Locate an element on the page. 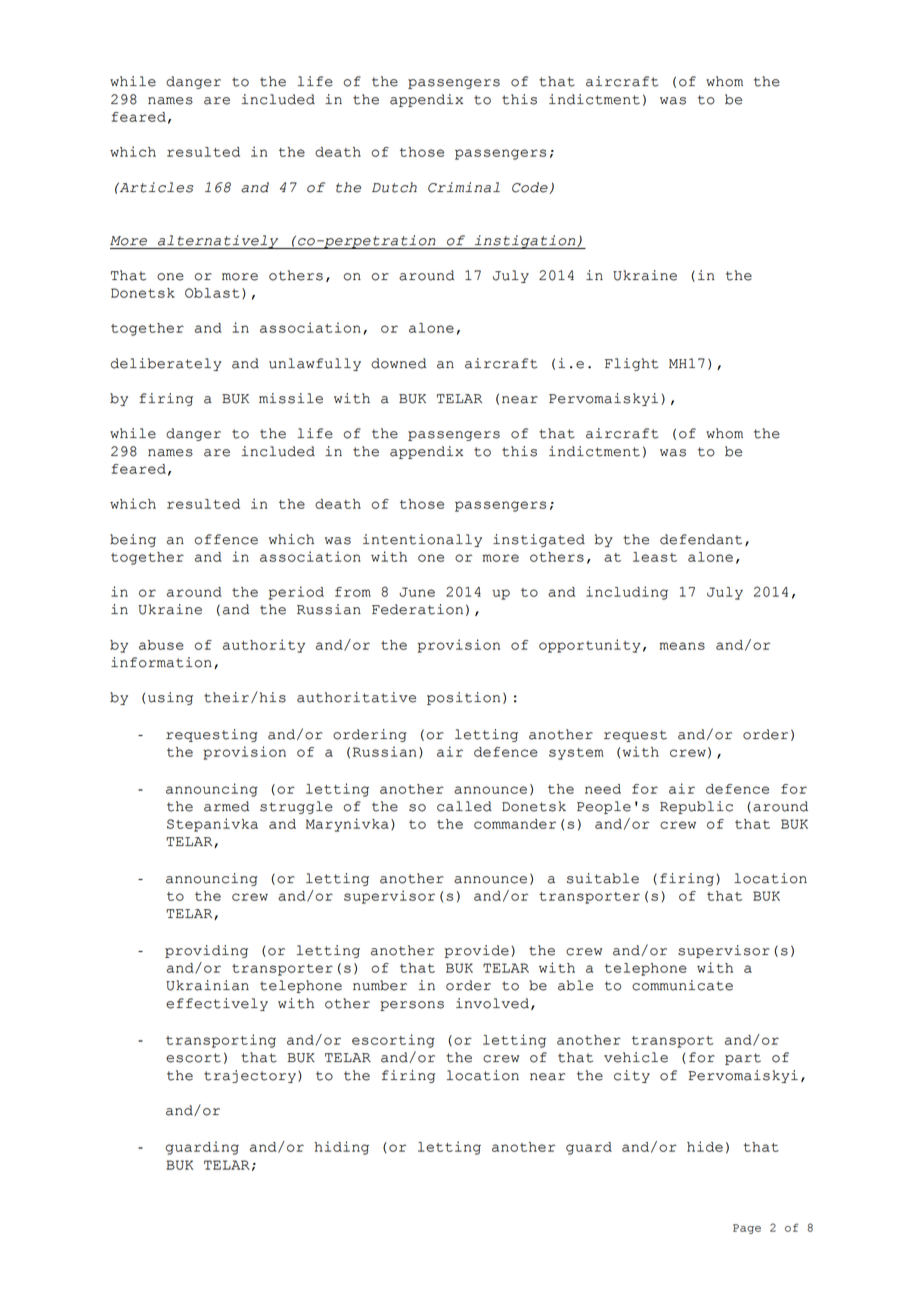 The image size is (924, 1308). means is located at coordinates (682, 646).
